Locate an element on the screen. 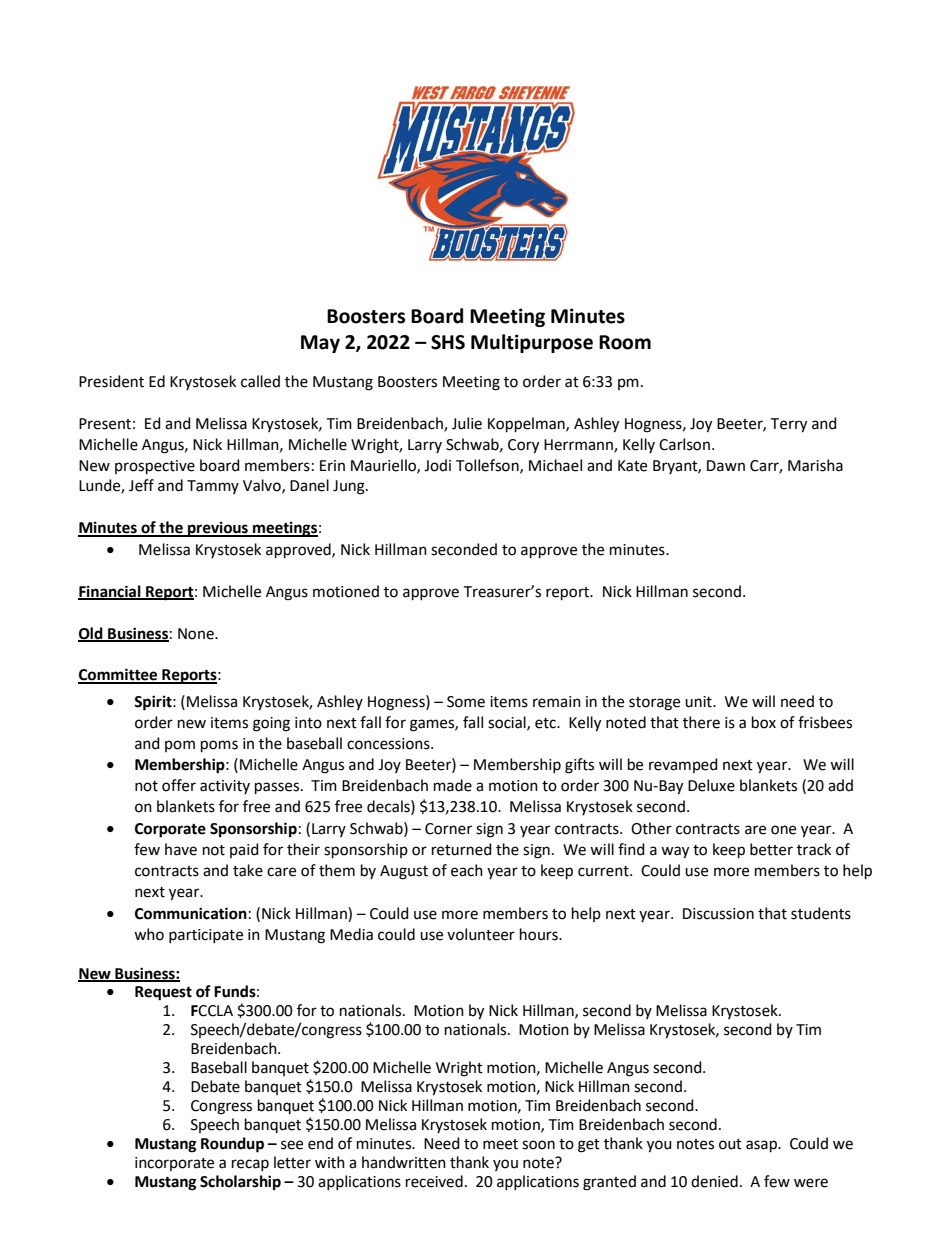  Jodi is located at coordinates (437, 465).
